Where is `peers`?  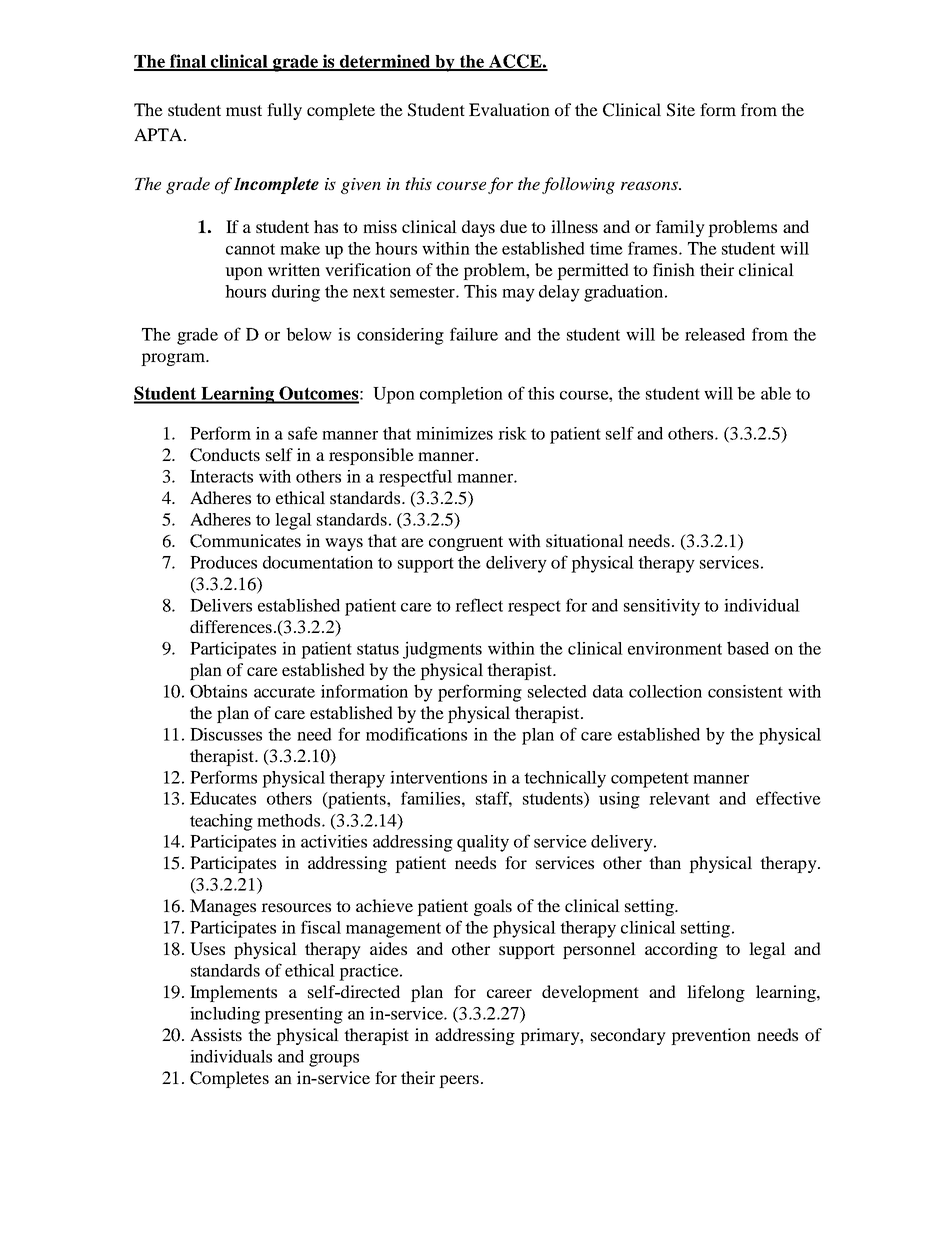 peers is located at coordinates (459, 1081).
